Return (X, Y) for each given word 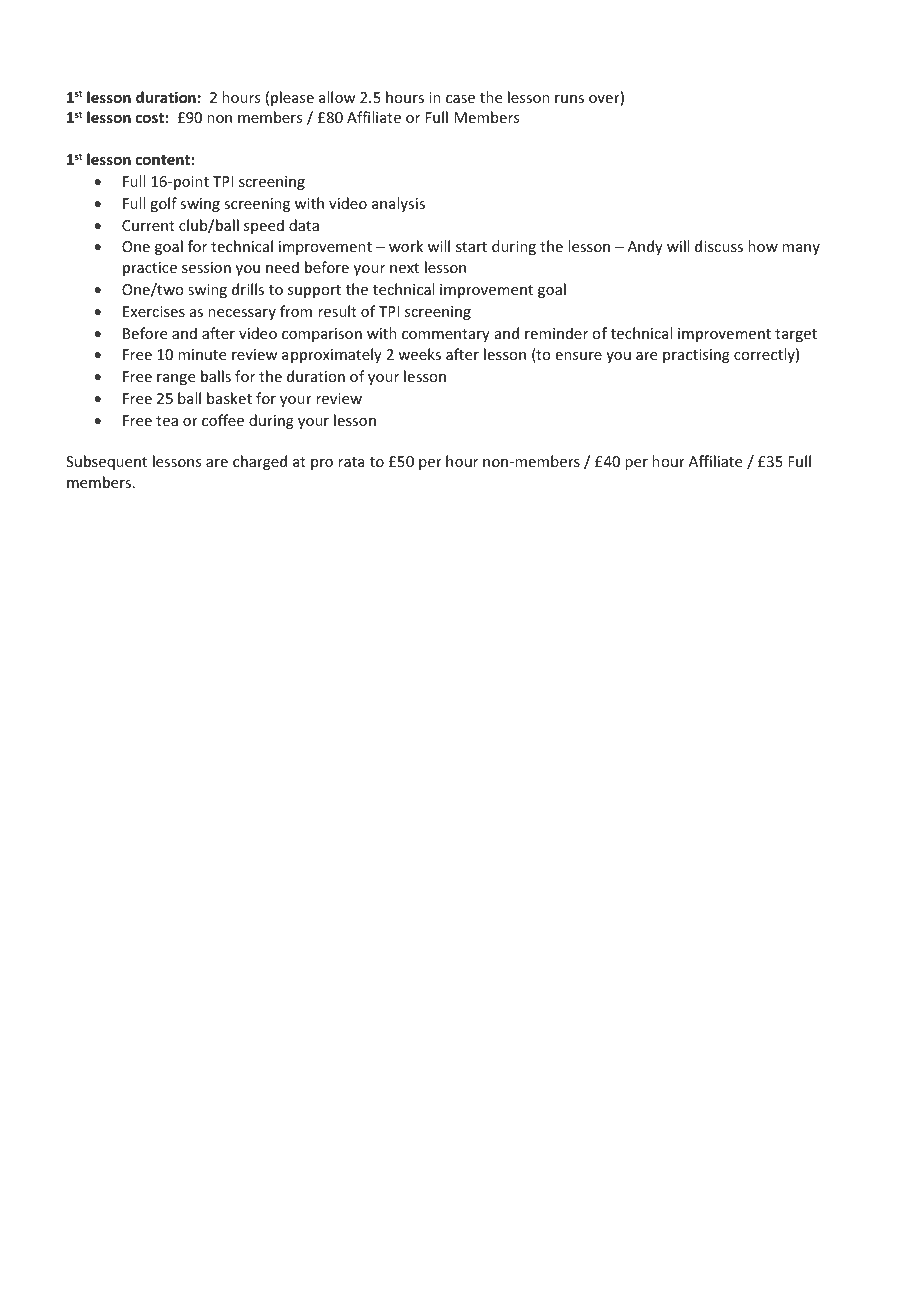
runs (569, 99)
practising (696, 356)
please (292, 98)
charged (260, 462)
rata (351, 462)
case (460, 99)
